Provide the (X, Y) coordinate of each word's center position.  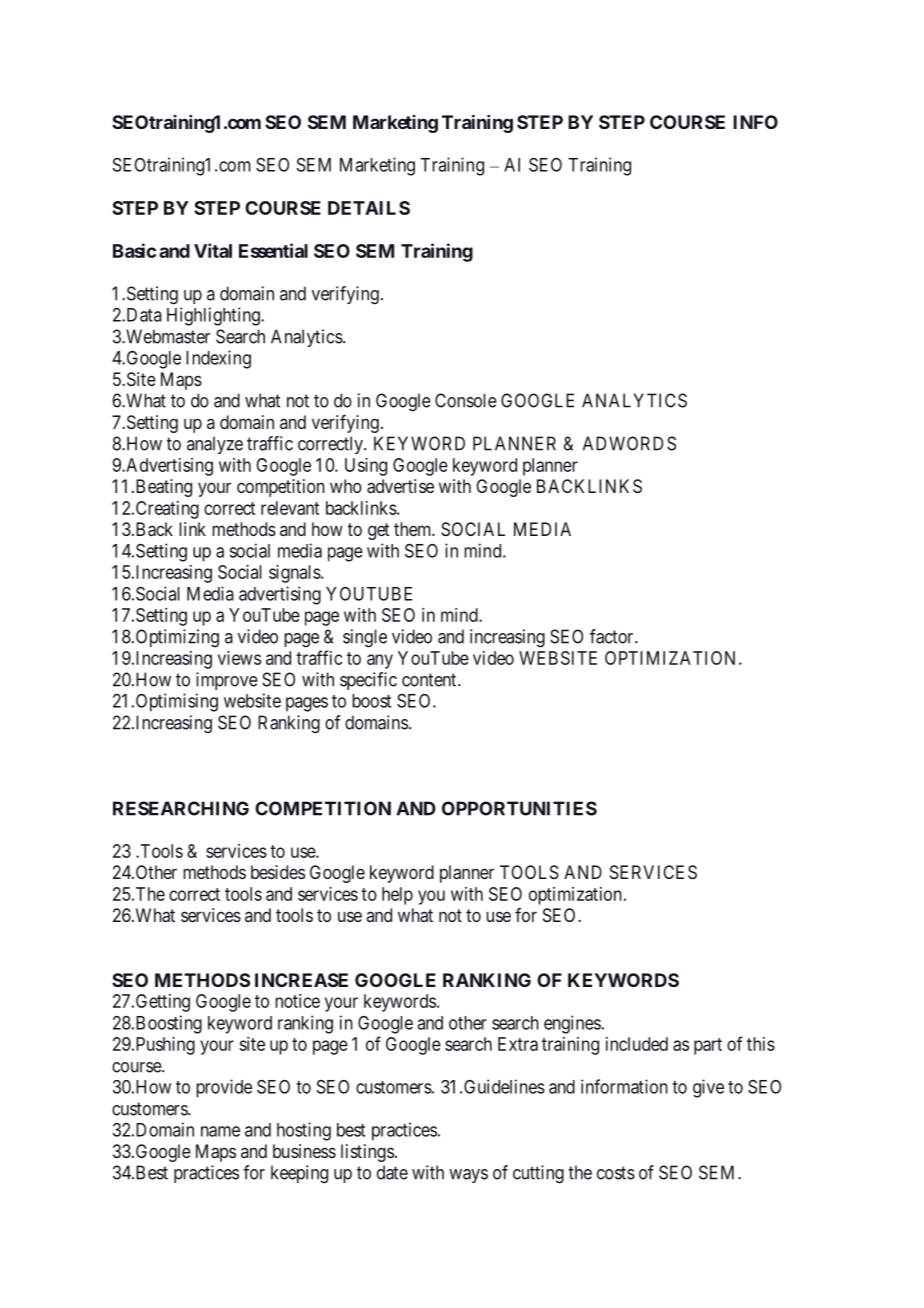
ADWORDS (629, 443)
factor (613, 636)
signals (295, 574)
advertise (400, 486)
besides (278, 872)
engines (572, 1024)
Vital (213, 250)
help (397, 896)
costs (616, 1173)
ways (468, 1176)
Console (466, 400)
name (220, 1131)
